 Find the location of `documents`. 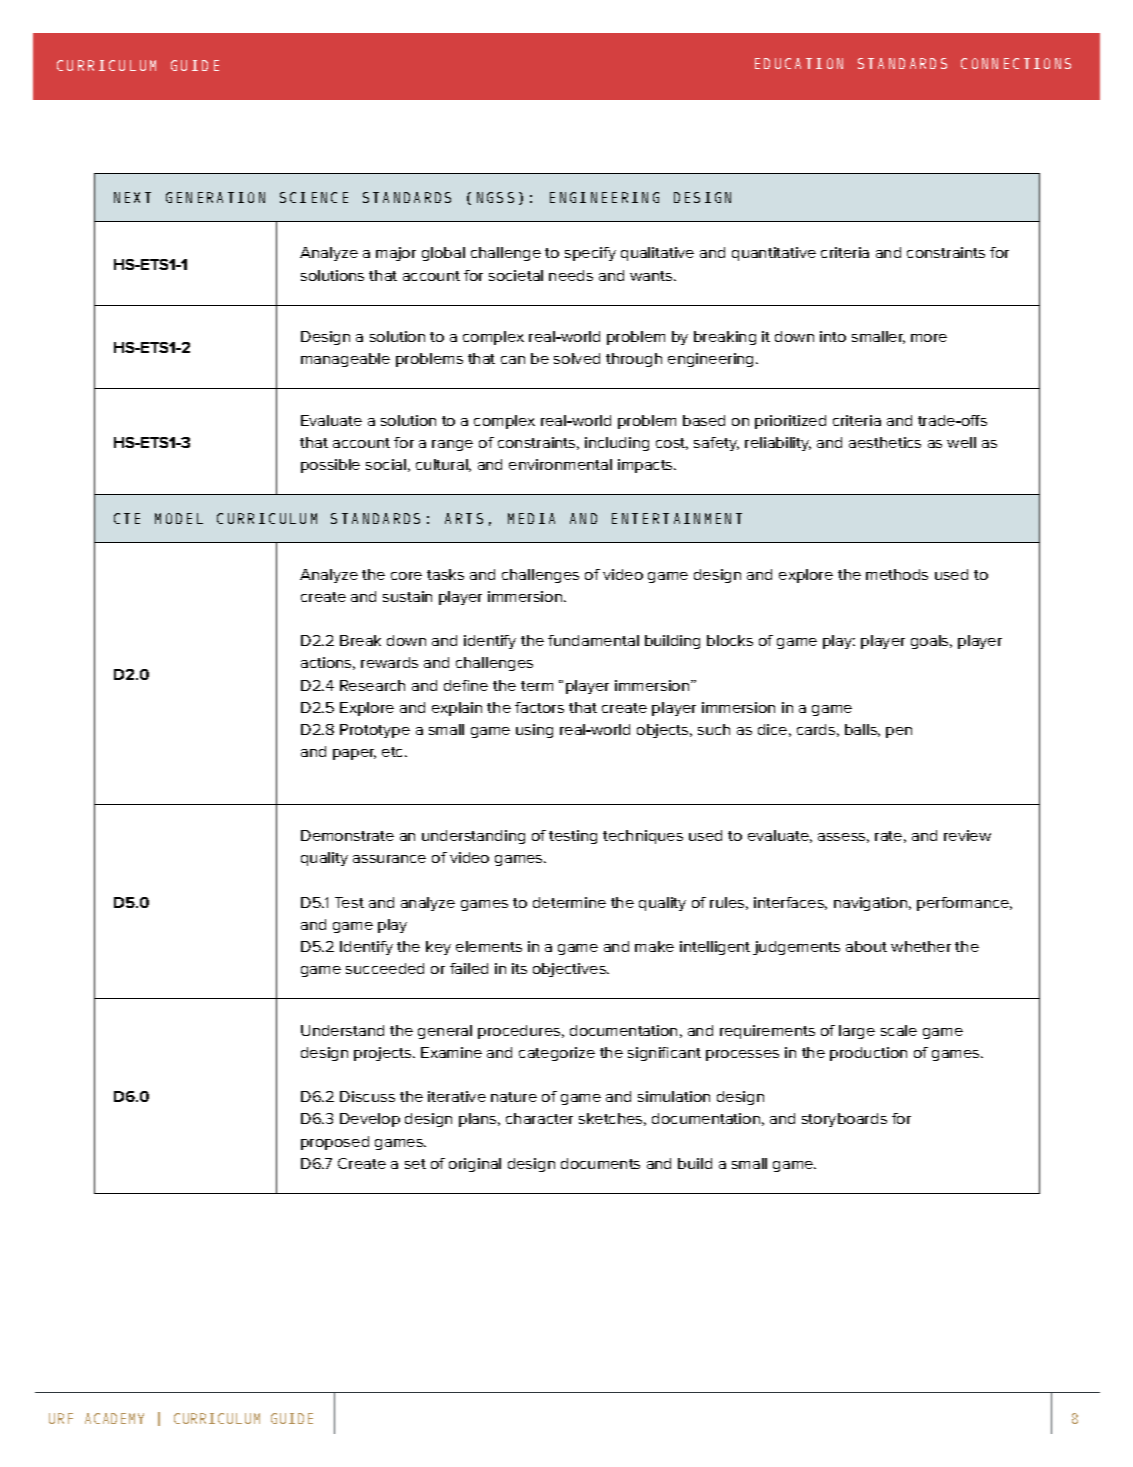

documents is located at coordinates (600, 1163).
